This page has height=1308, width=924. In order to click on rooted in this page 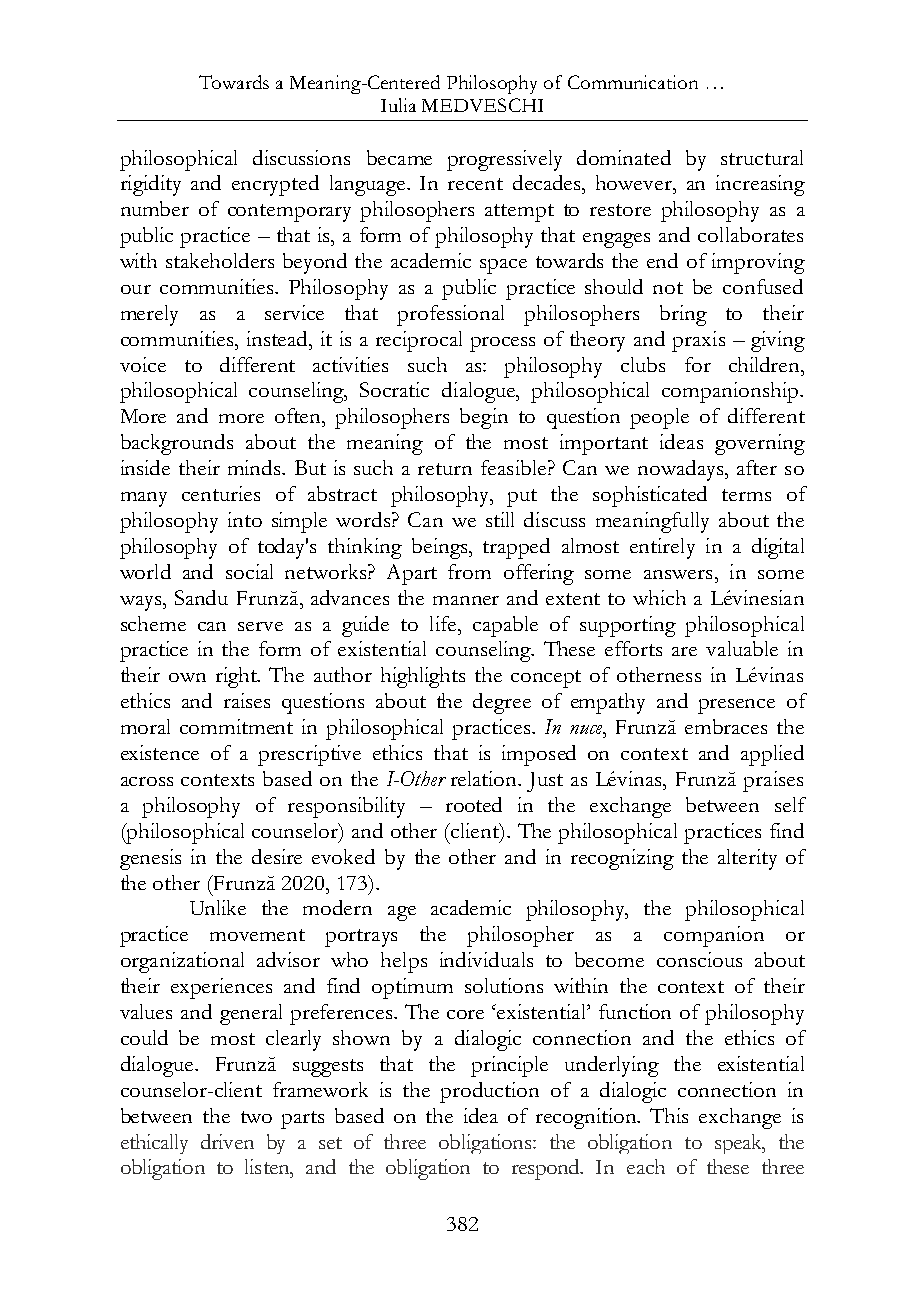, I will do `click(474, 804)`.
